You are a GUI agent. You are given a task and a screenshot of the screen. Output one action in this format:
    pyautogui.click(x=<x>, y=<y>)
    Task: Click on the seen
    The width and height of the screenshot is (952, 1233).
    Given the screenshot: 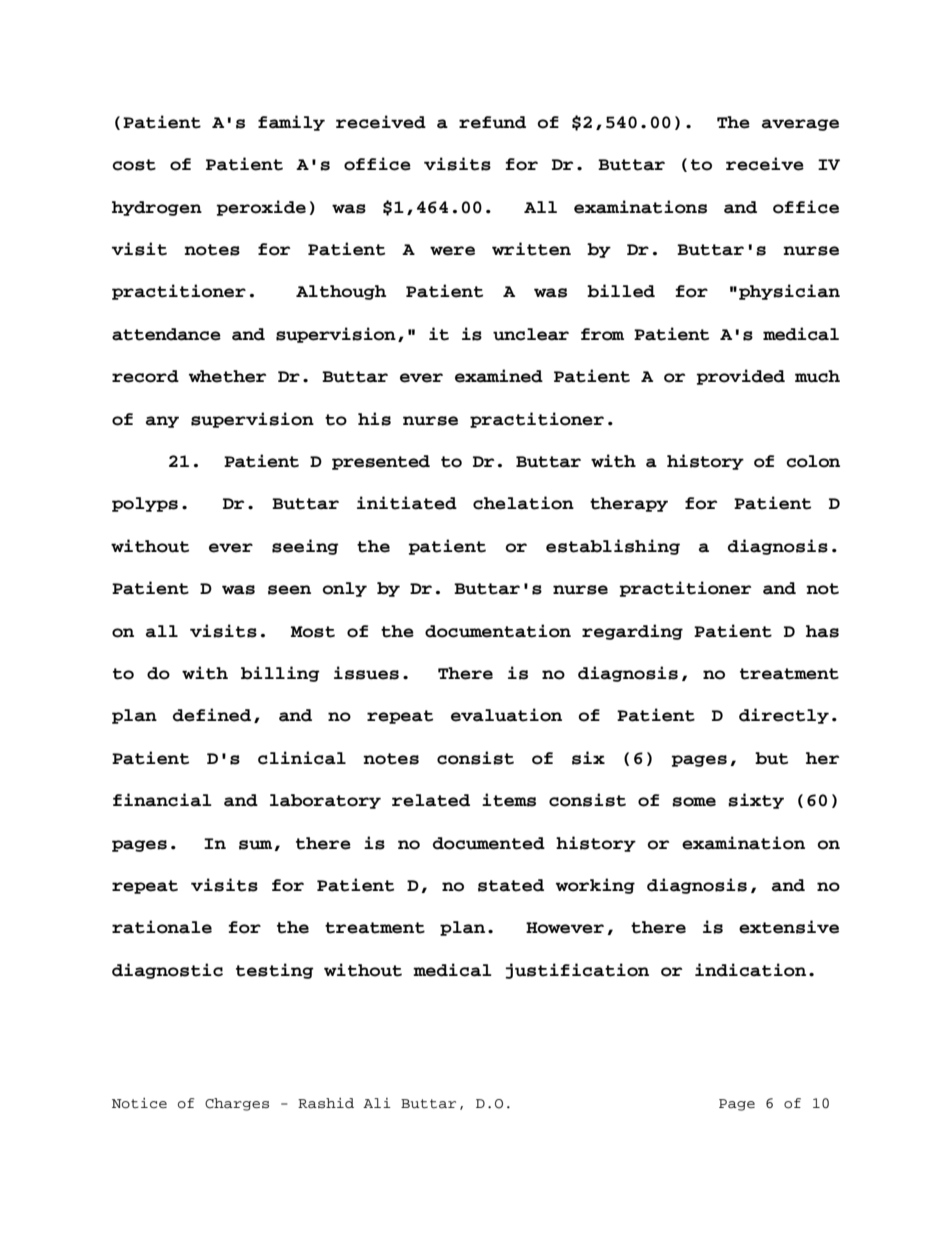 What is the action you would take?
    pyautogui.click(x=289, y=590)
